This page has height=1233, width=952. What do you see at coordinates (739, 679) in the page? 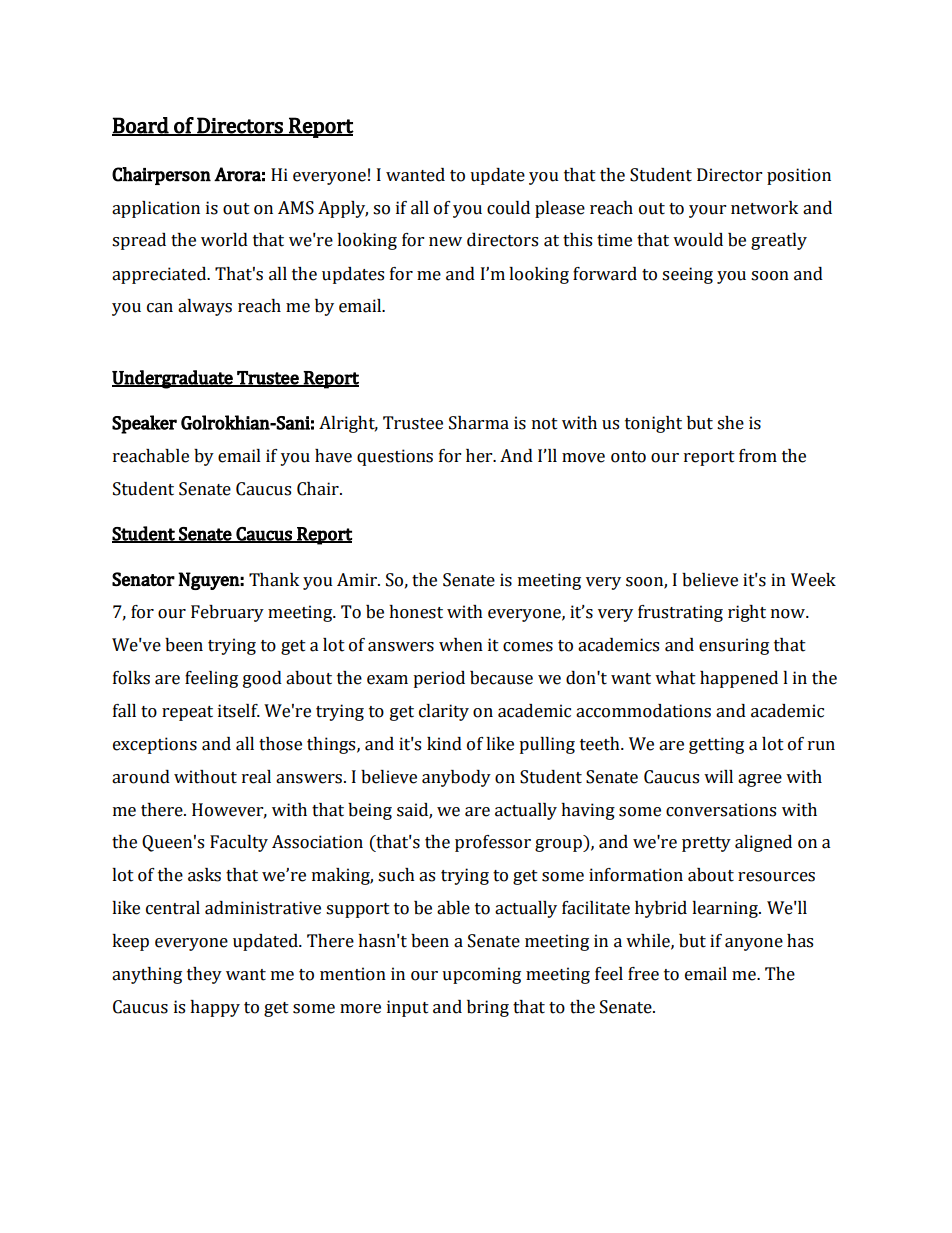
I see `happened` at bounding box center [739, 679].
